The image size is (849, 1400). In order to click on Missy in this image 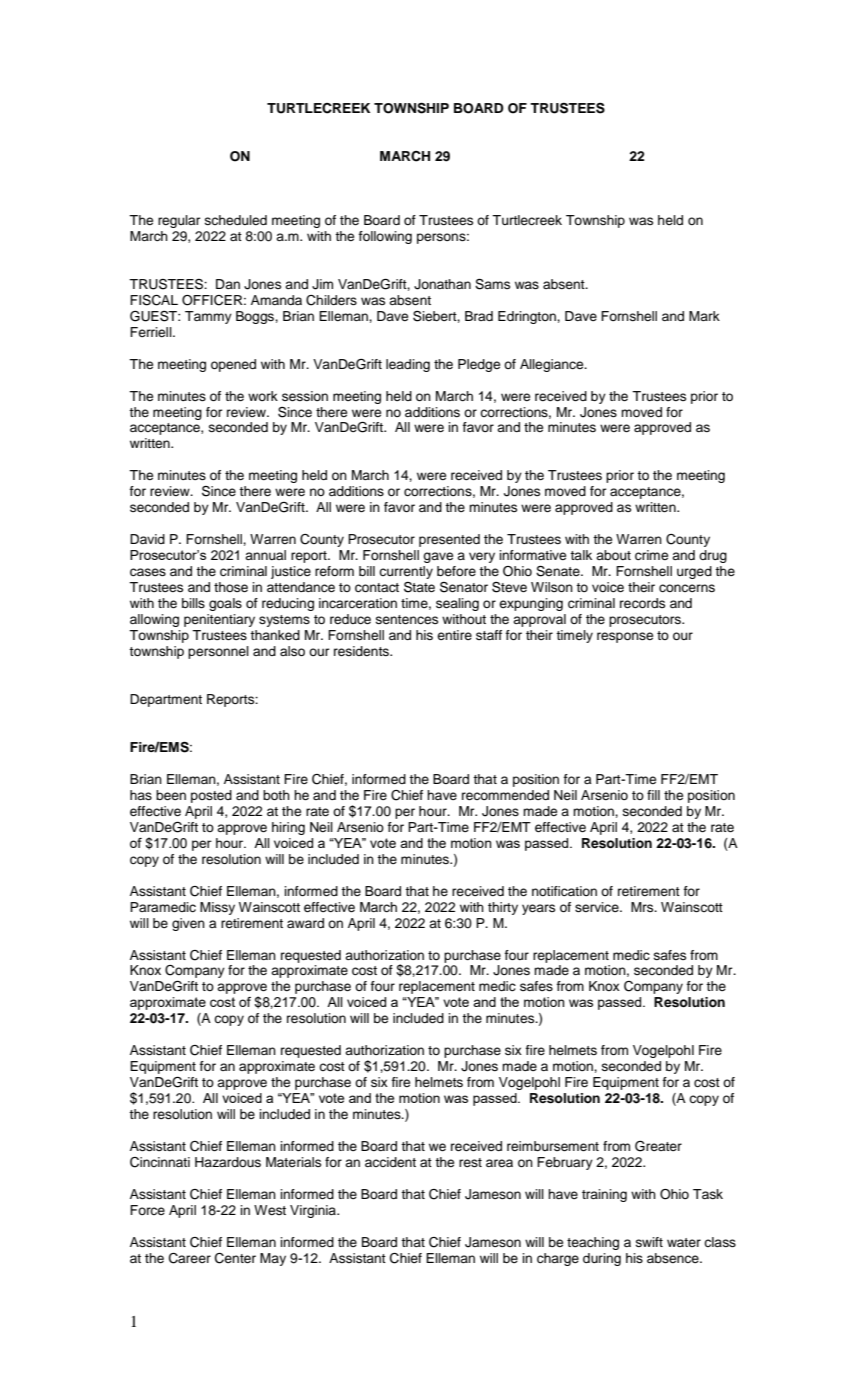, I will do `click(217, 908)`.
